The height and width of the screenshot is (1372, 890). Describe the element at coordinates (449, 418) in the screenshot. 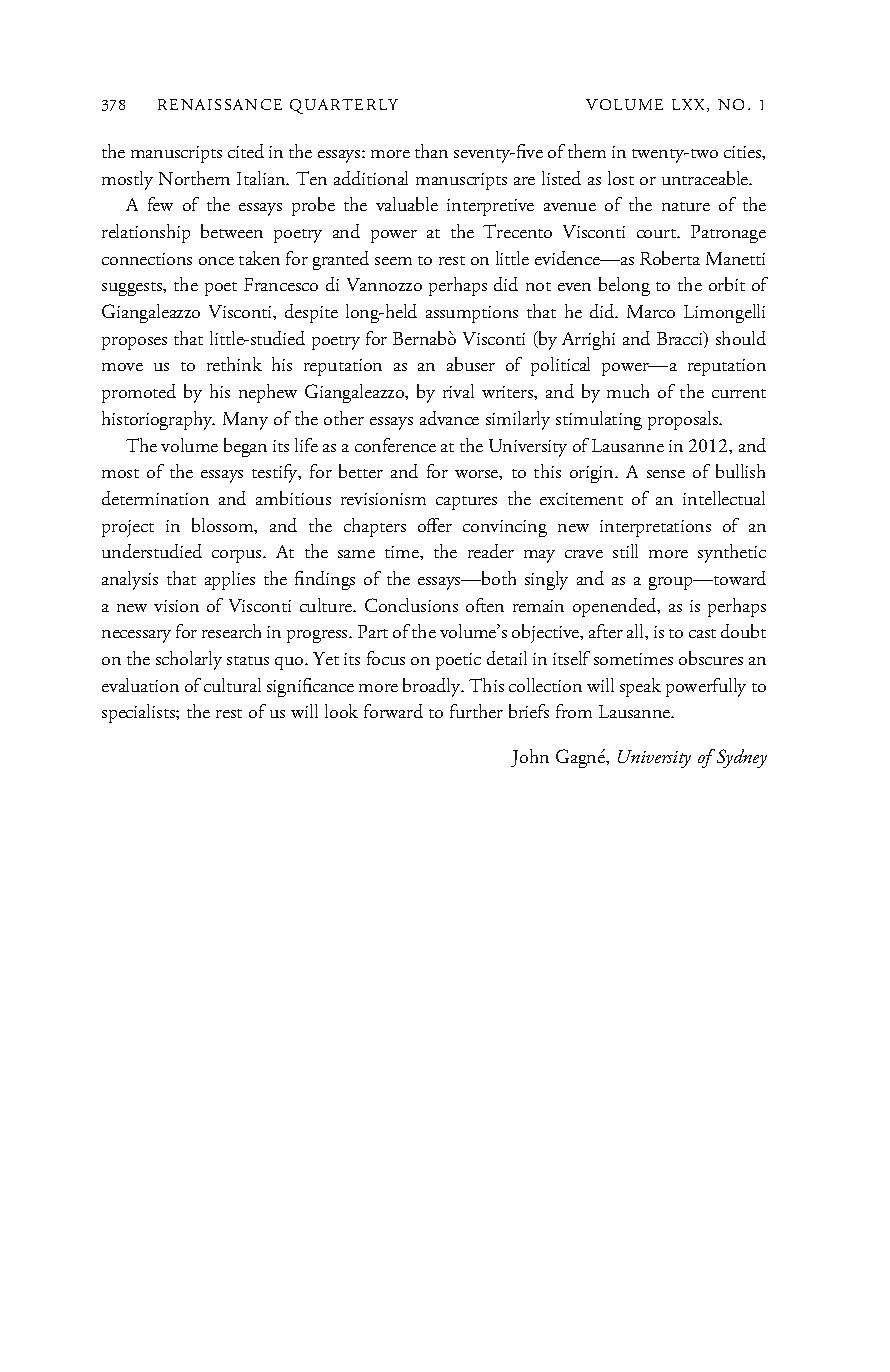

I see `advance` at that location.
